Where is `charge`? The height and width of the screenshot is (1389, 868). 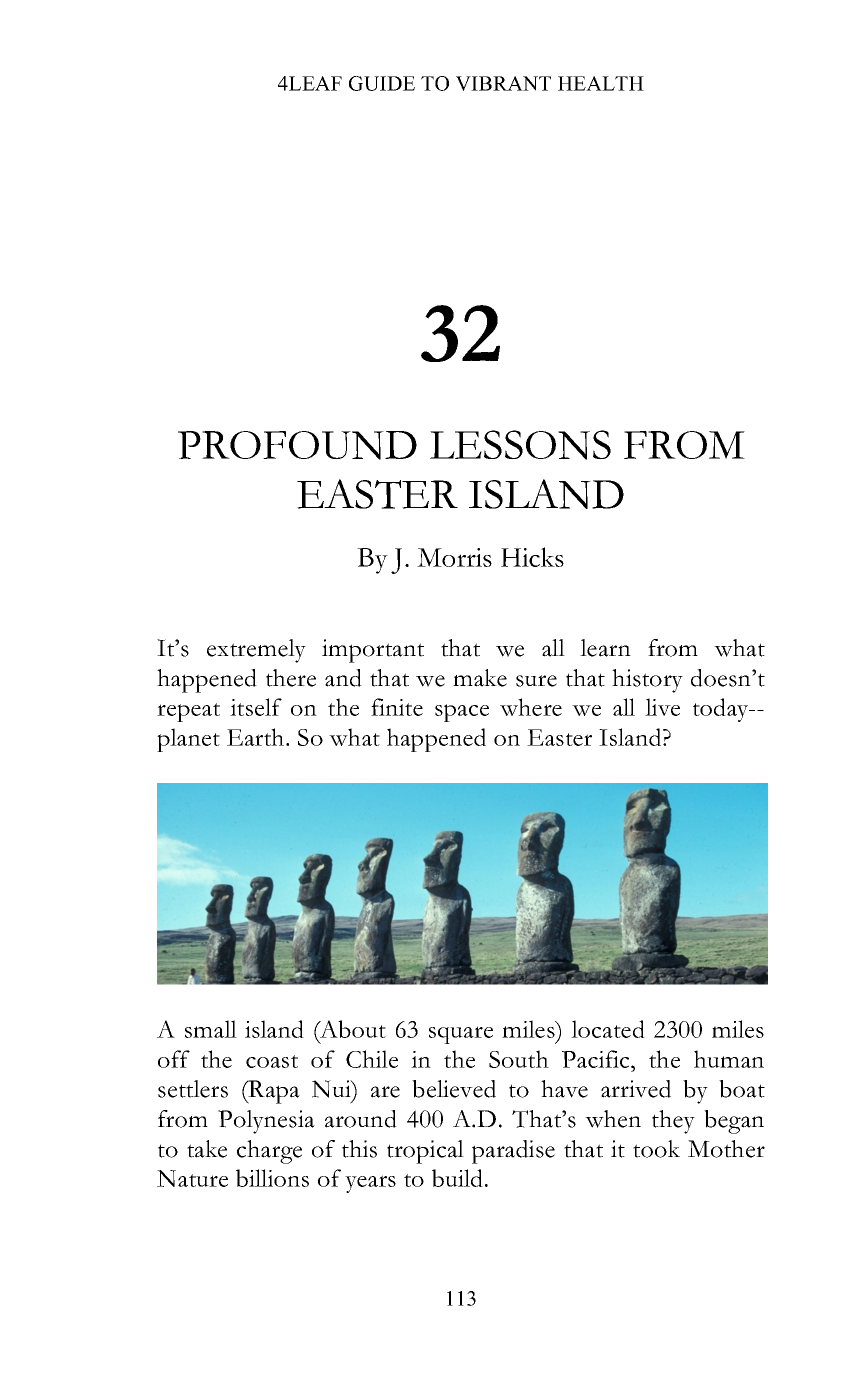
charge is located at coordinates (269, 1152).
